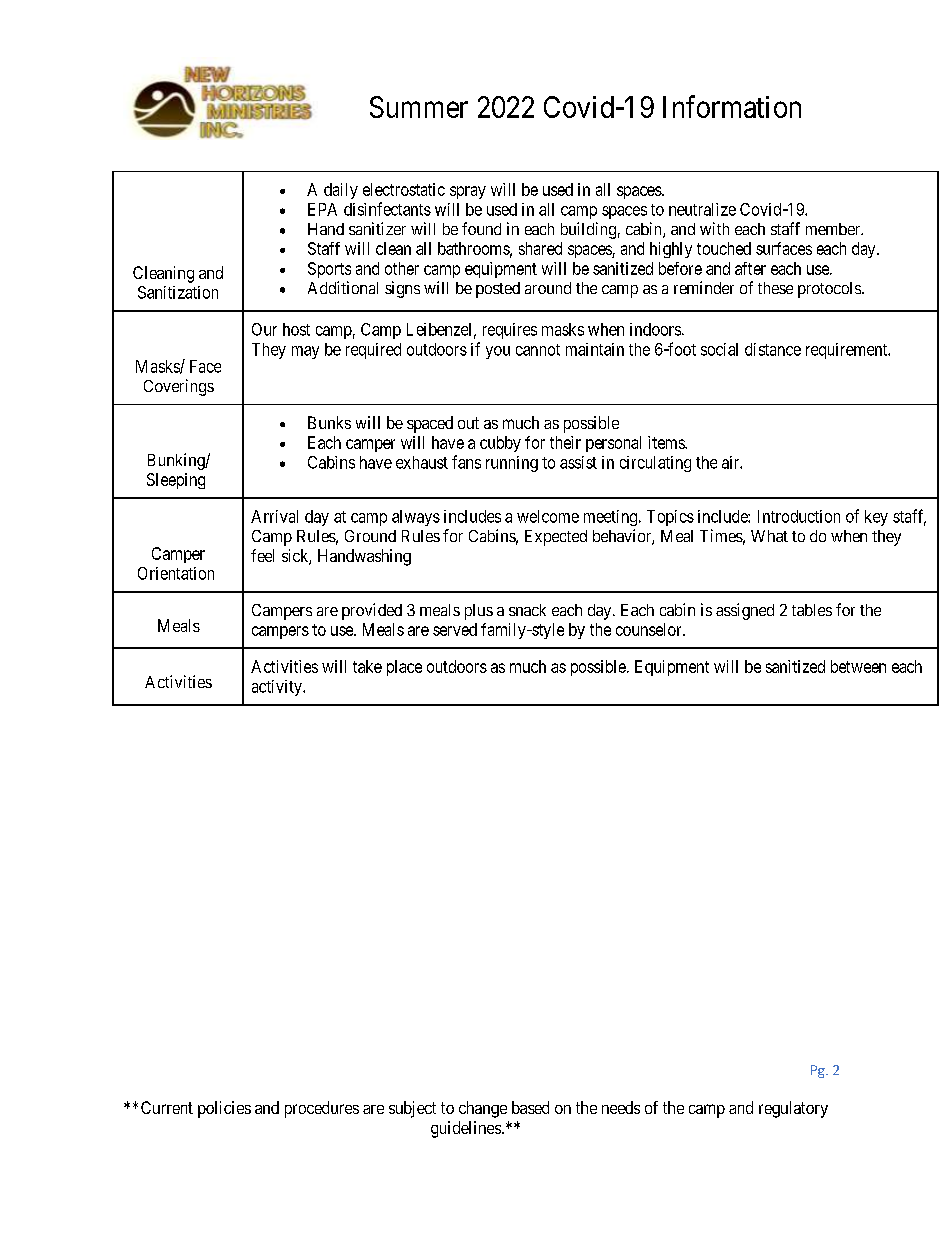 The image size is (952, 1233). I want to click on daily, so click(341, 191).
